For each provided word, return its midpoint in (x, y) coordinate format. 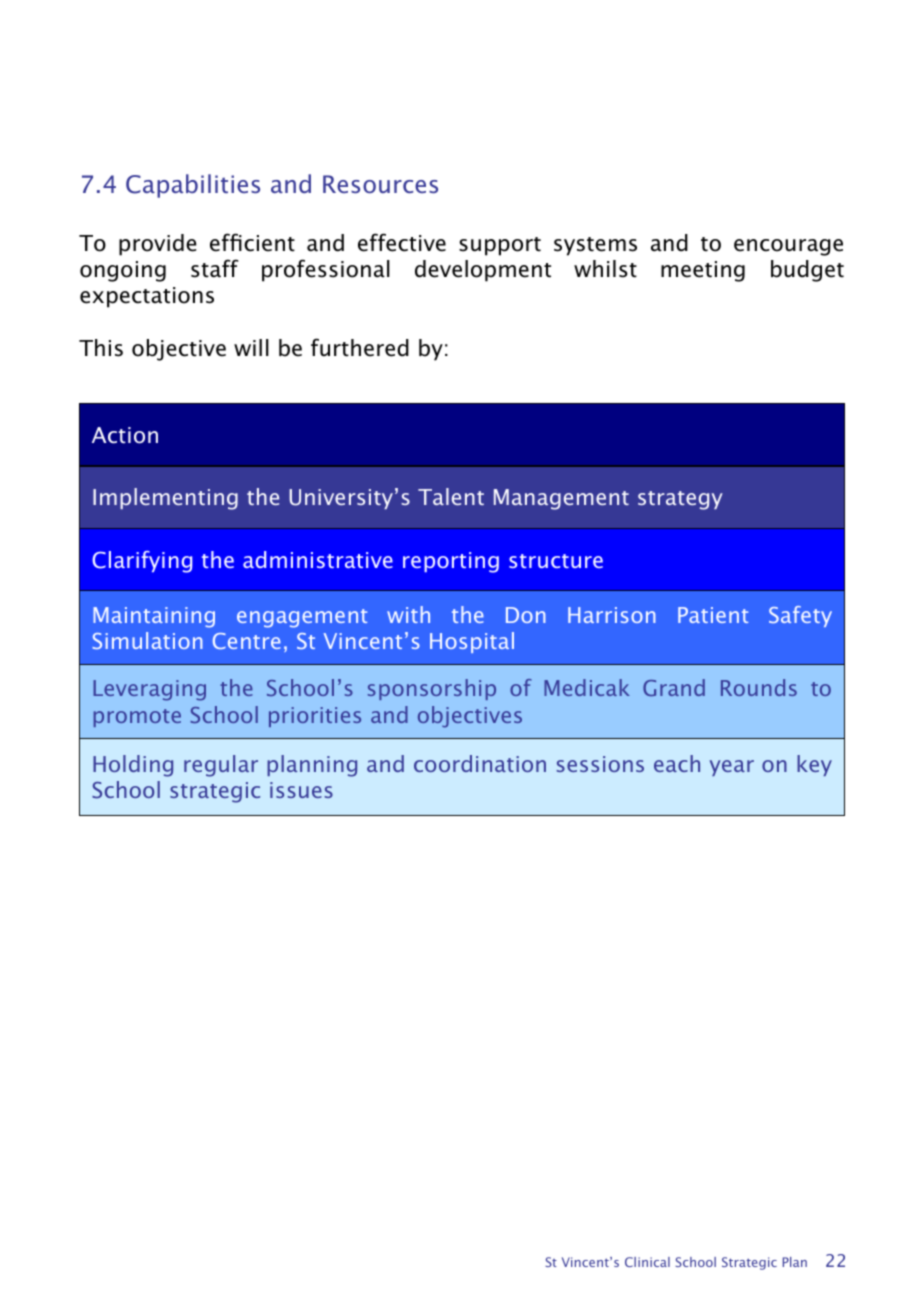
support (500, 246)
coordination (480, 763)
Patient (713, 615)
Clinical (647, 1262)
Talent (451, 496)
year (732, 768)
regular (221, 766)
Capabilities (193, 186)
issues (301, 790)
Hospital (472, 642)
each (677, 763)
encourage (788, 247)
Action (125, 435)
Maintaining (154, 617)
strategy (680, 500)
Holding (133, 766)
